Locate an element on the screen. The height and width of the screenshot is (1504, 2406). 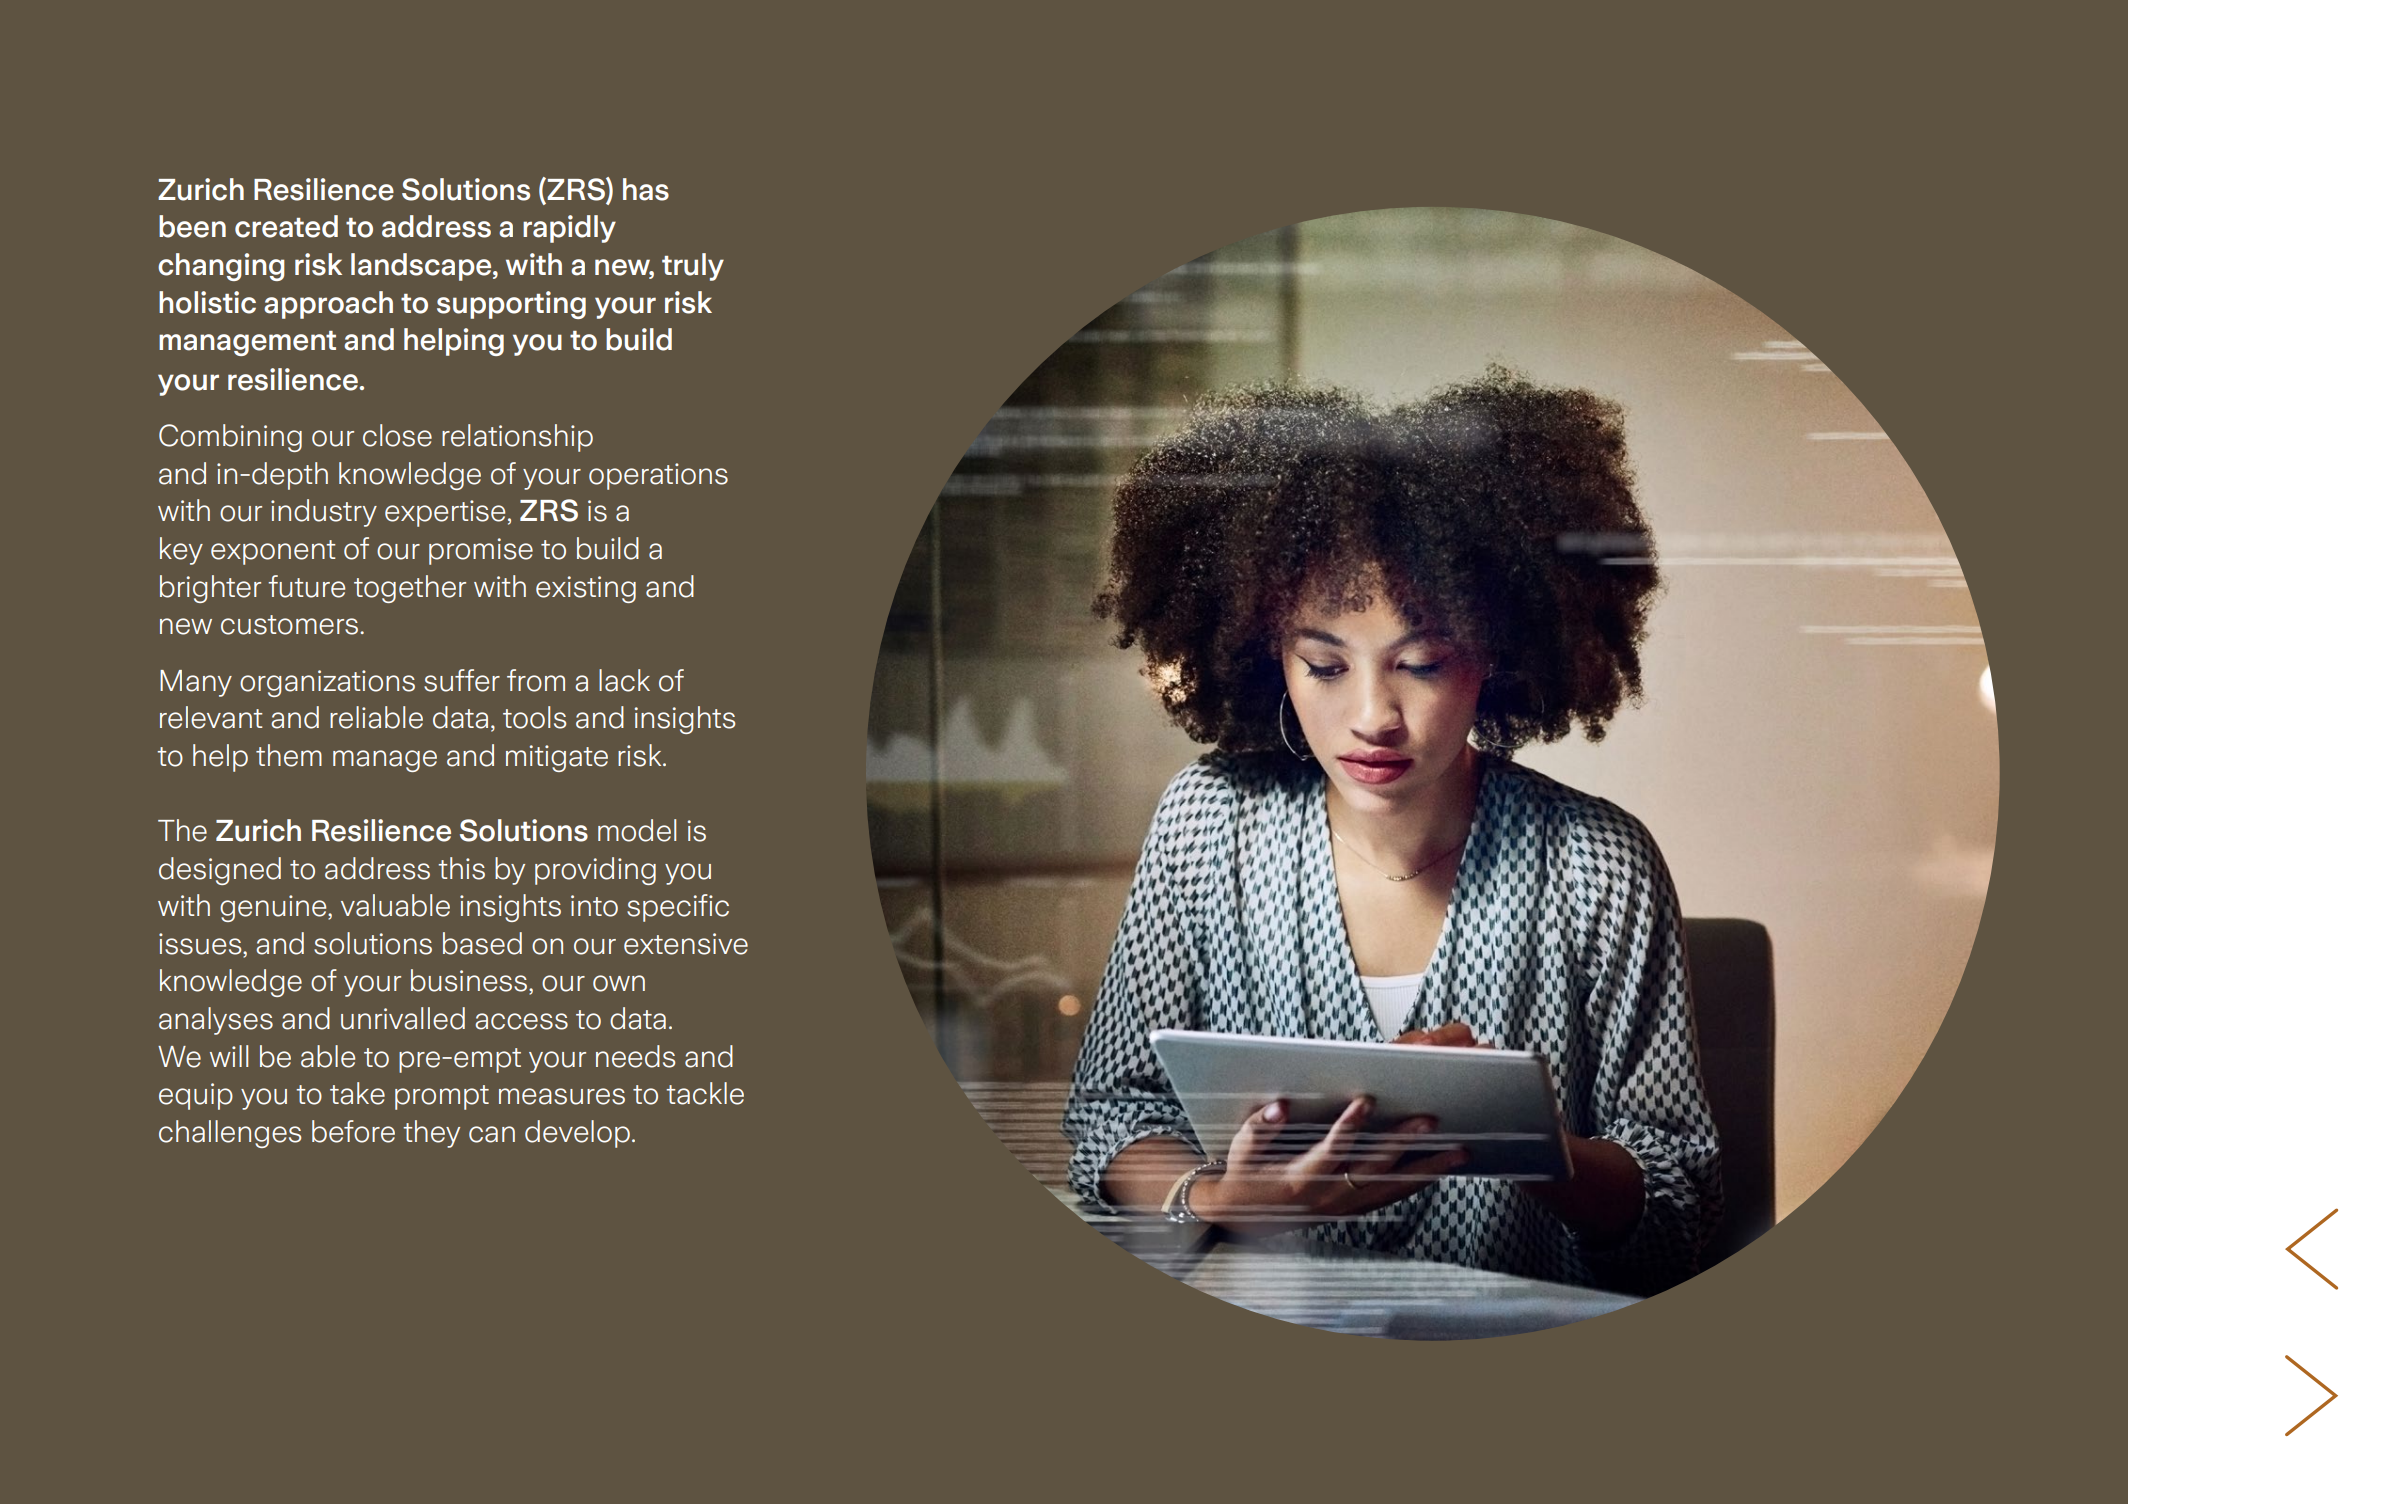
them is located at coordinates (289, 755).
